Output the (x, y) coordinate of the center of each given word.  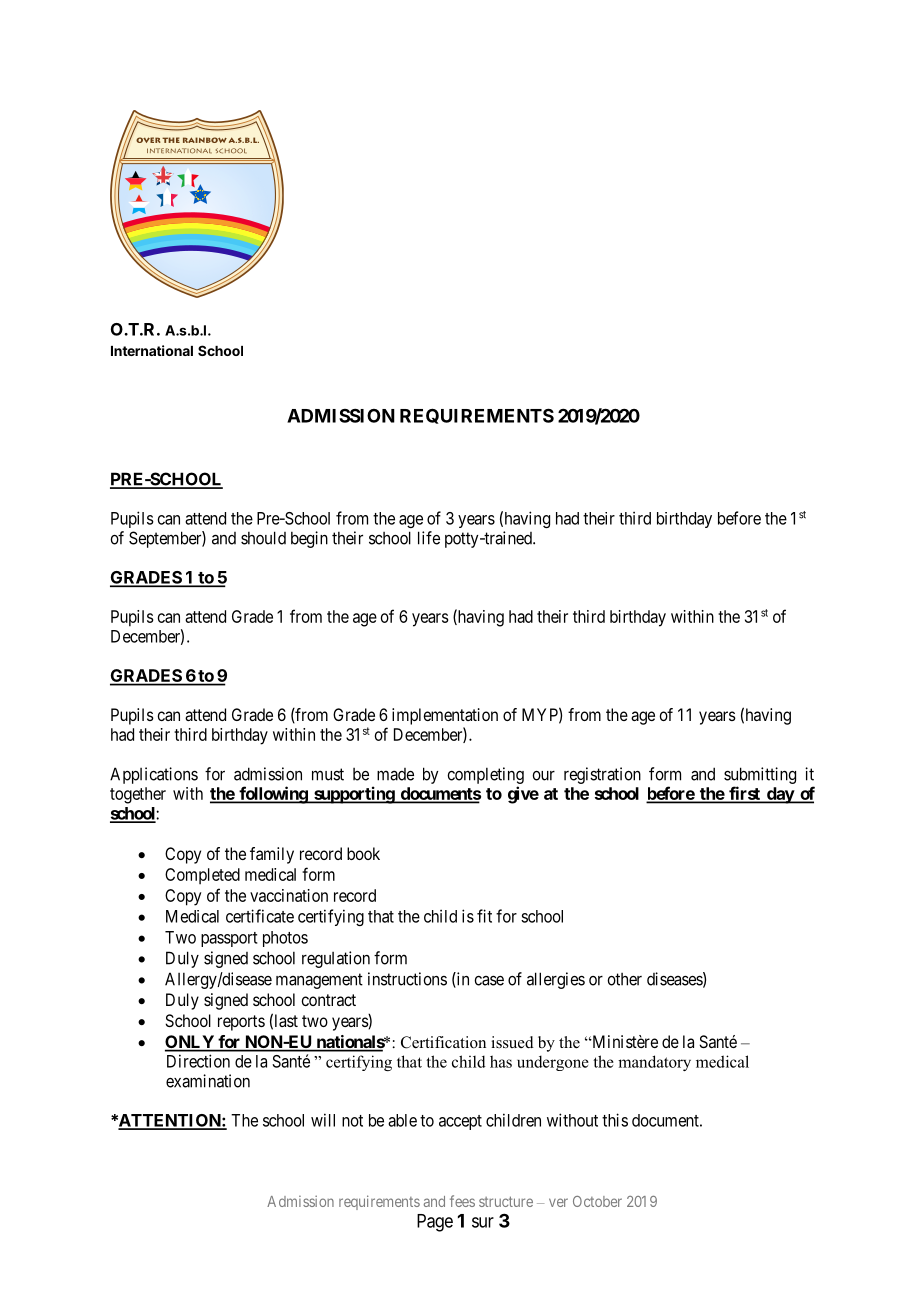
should (263, 538)
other (624, 979)
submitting (760, 775)
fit (484, 916)
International (152, 350)
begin (309, 539)
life (429, 538)
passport (229, 939)
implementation (445, 716)
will (323, 1120)
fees (462, 1201)
